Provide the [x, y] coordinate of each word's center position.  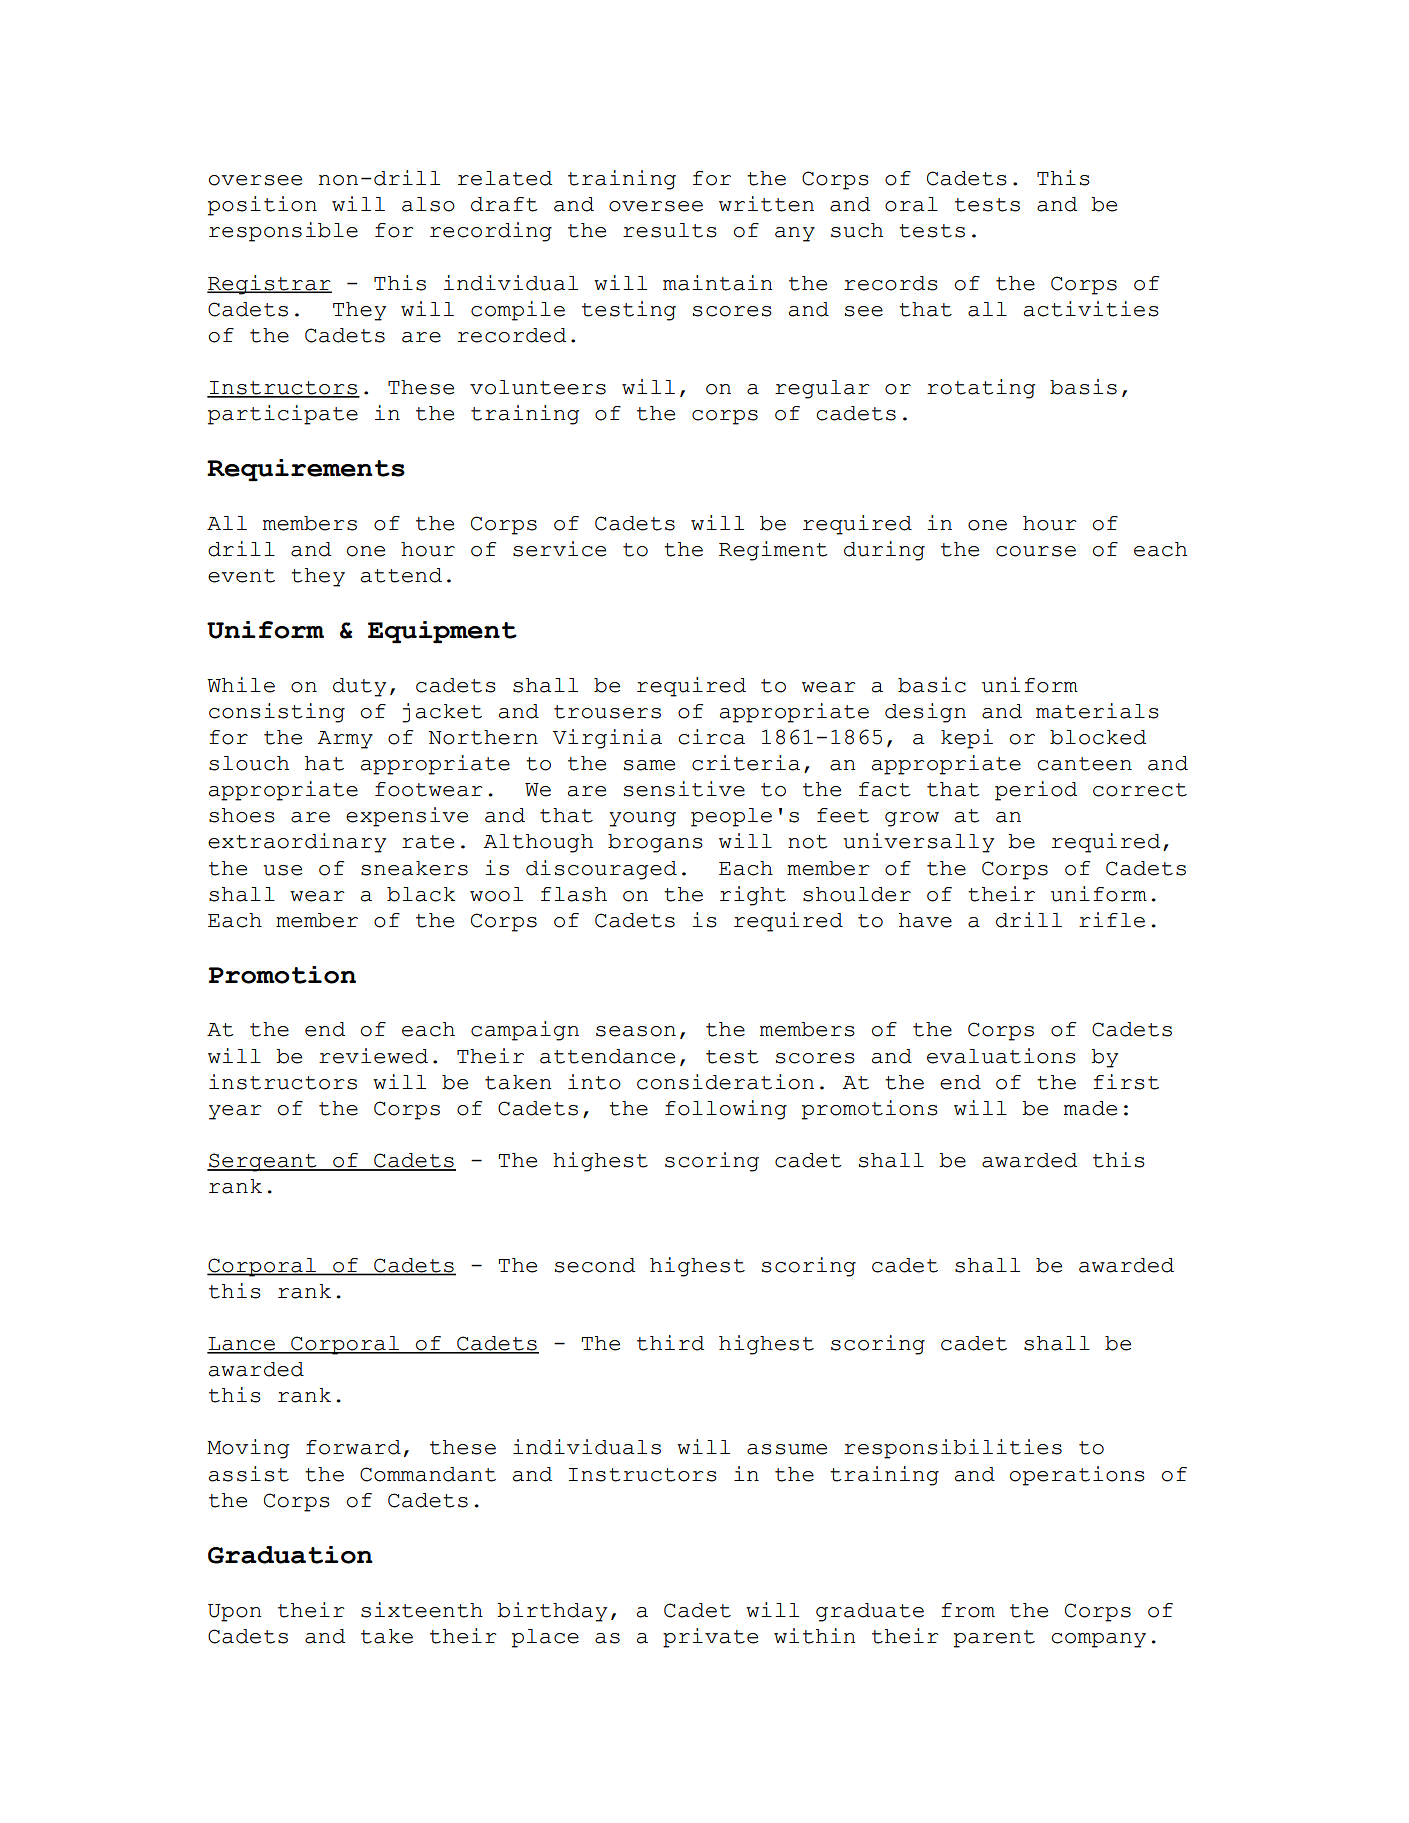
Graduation [290, 1555]
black [421, 894]
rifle [1112, 920]
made [1090, 1108]
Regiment [773, 551]
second [595, 1265]
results [670, 230]
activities [1091, 309]
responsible [283, 232]
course [1036, 551]
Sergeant [263, 1162]
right [753, 896]
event [241, 576]
